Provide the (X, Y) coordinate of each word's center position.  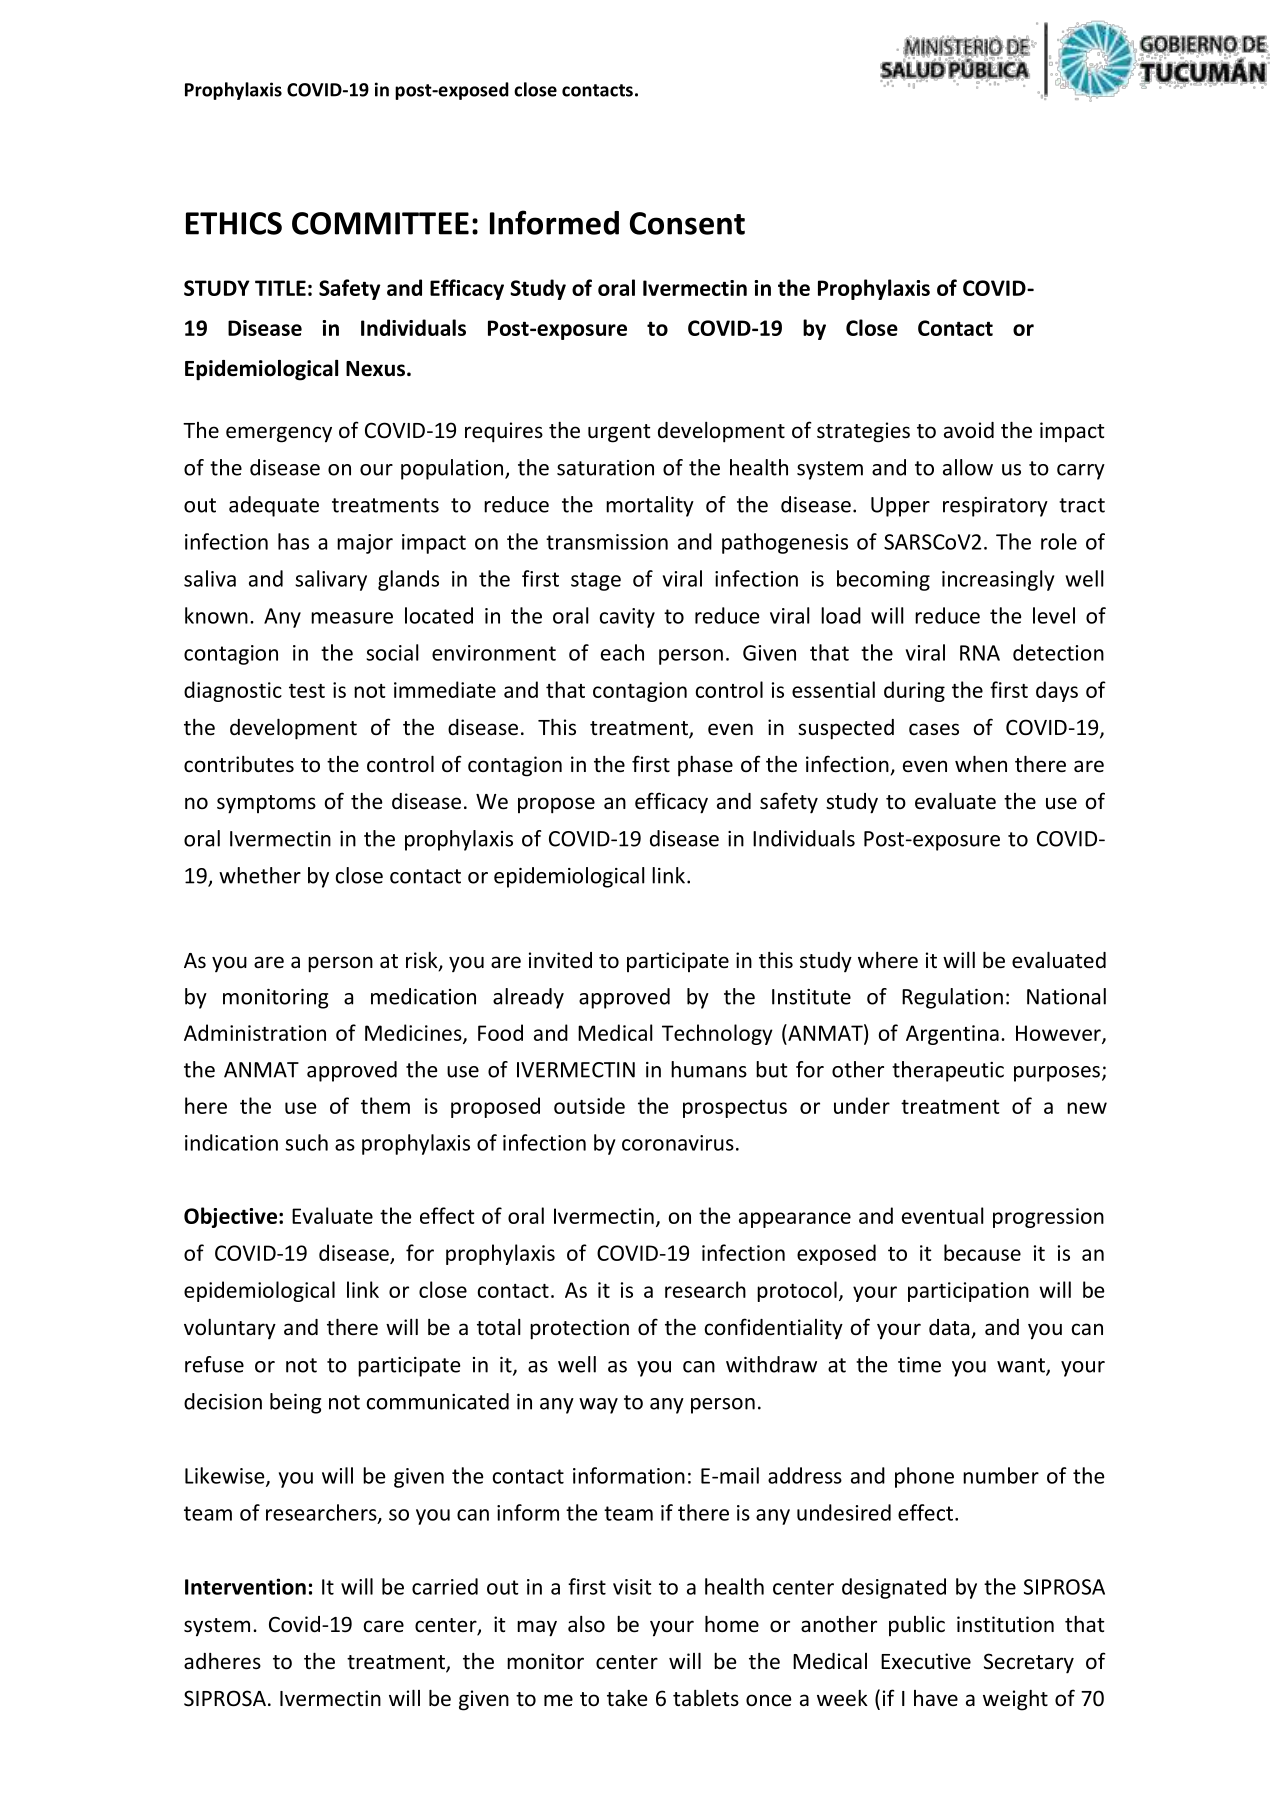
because (982, 1252)
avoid (969, 430)
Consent (687, 223)
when (981, 764)
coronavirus (678, 1143)
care (384, 1626)
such (306, 1142)
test (307, 691)
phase (705, 766)
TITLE (280, 288)
